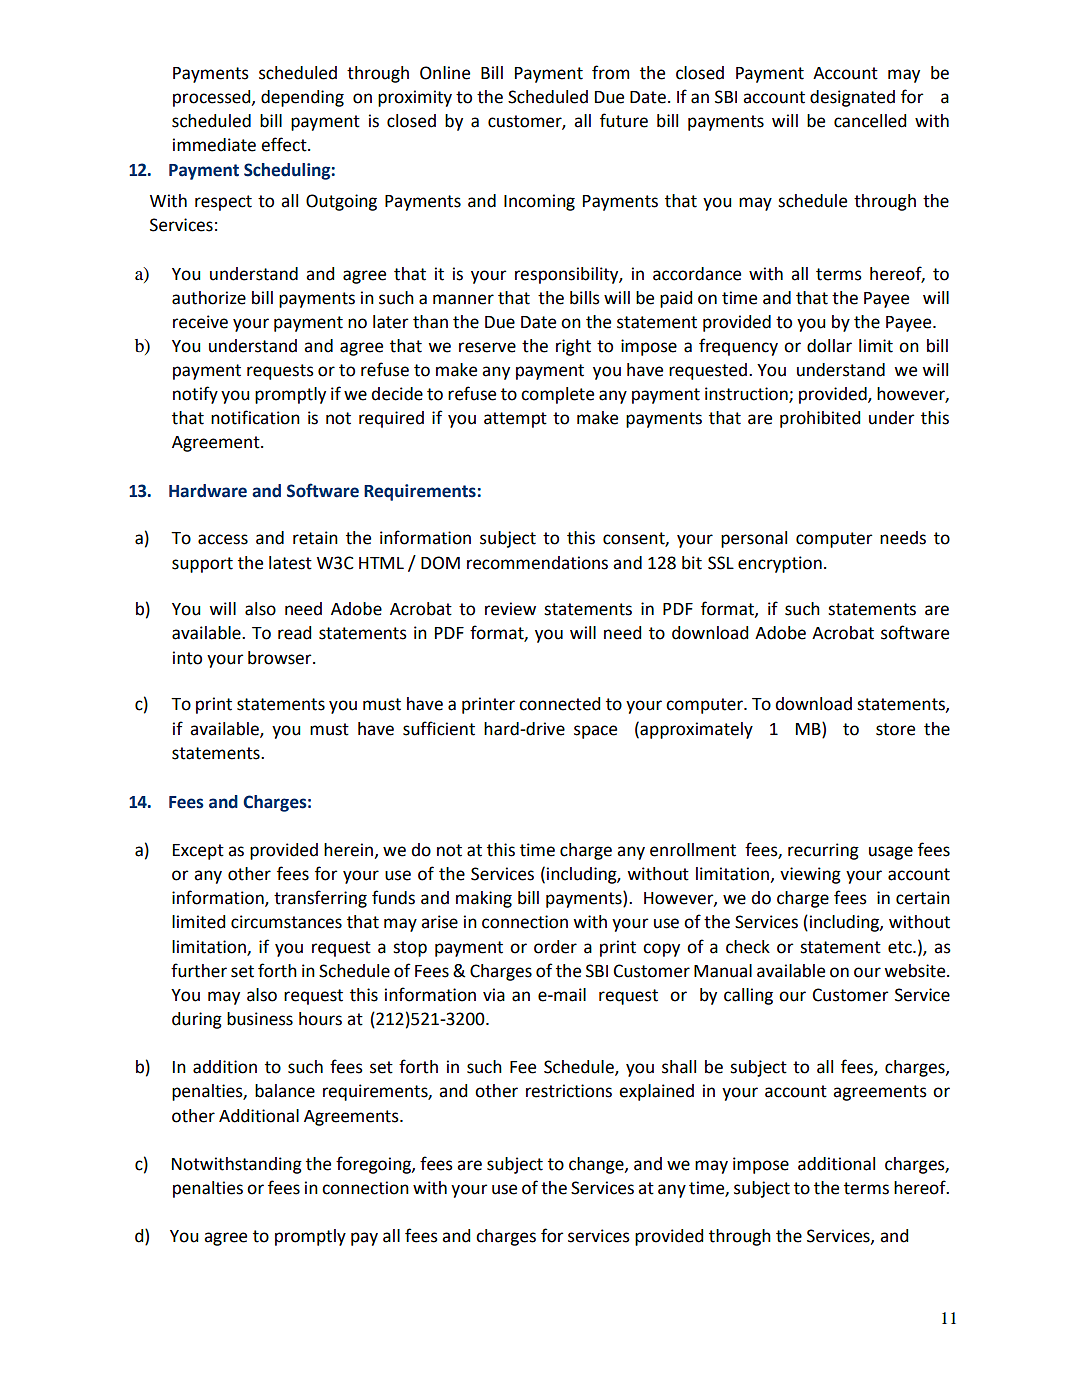  Describe the element at coordinates (679, 1067) in the screenshot. I see `shall` at that location.
